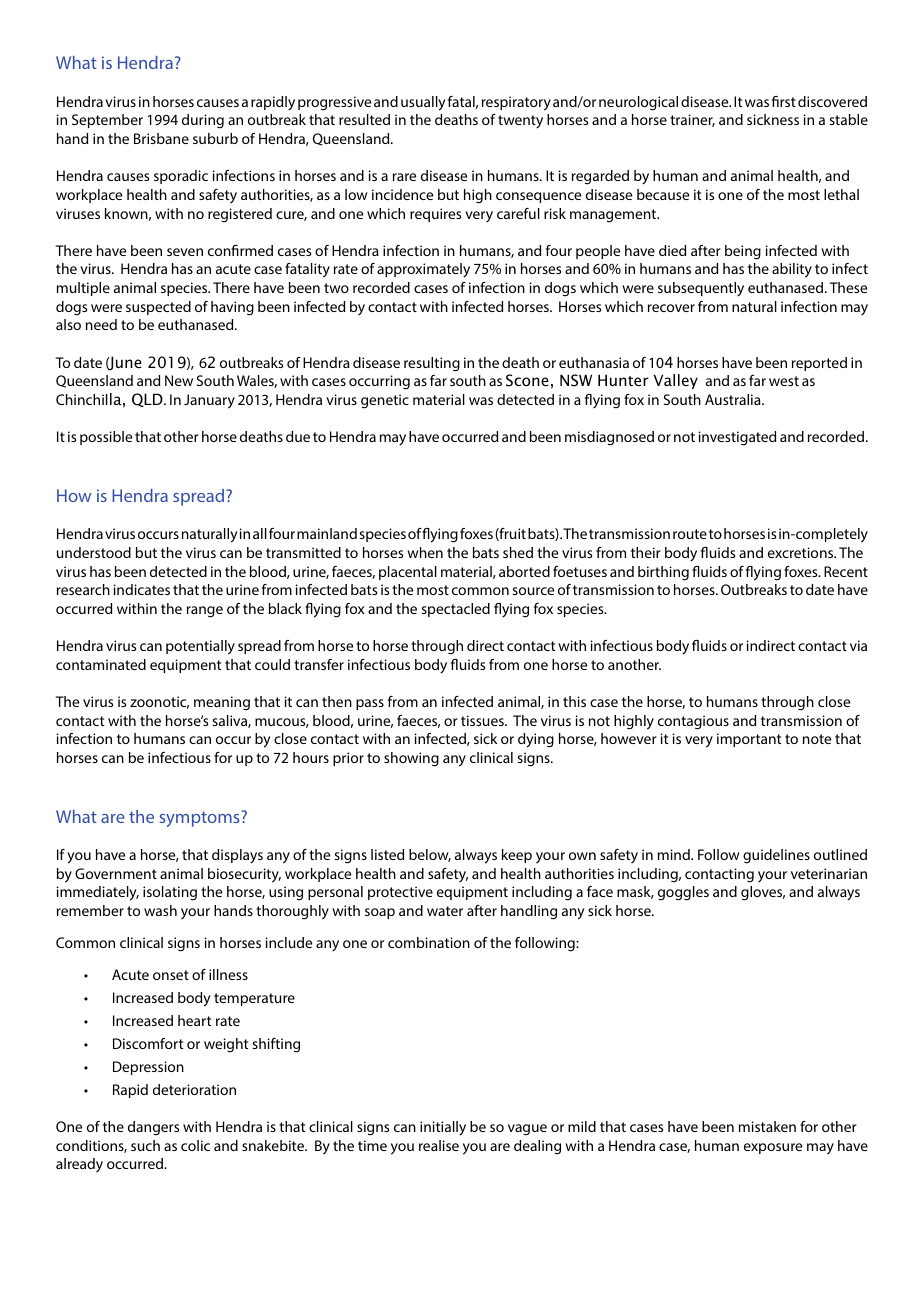 The width and height of the screenshot is (924, 1308). What do you see at coordinates (829, 873) in the screenshot?
I see `veterinarian` at bounding box center [829, 873].
